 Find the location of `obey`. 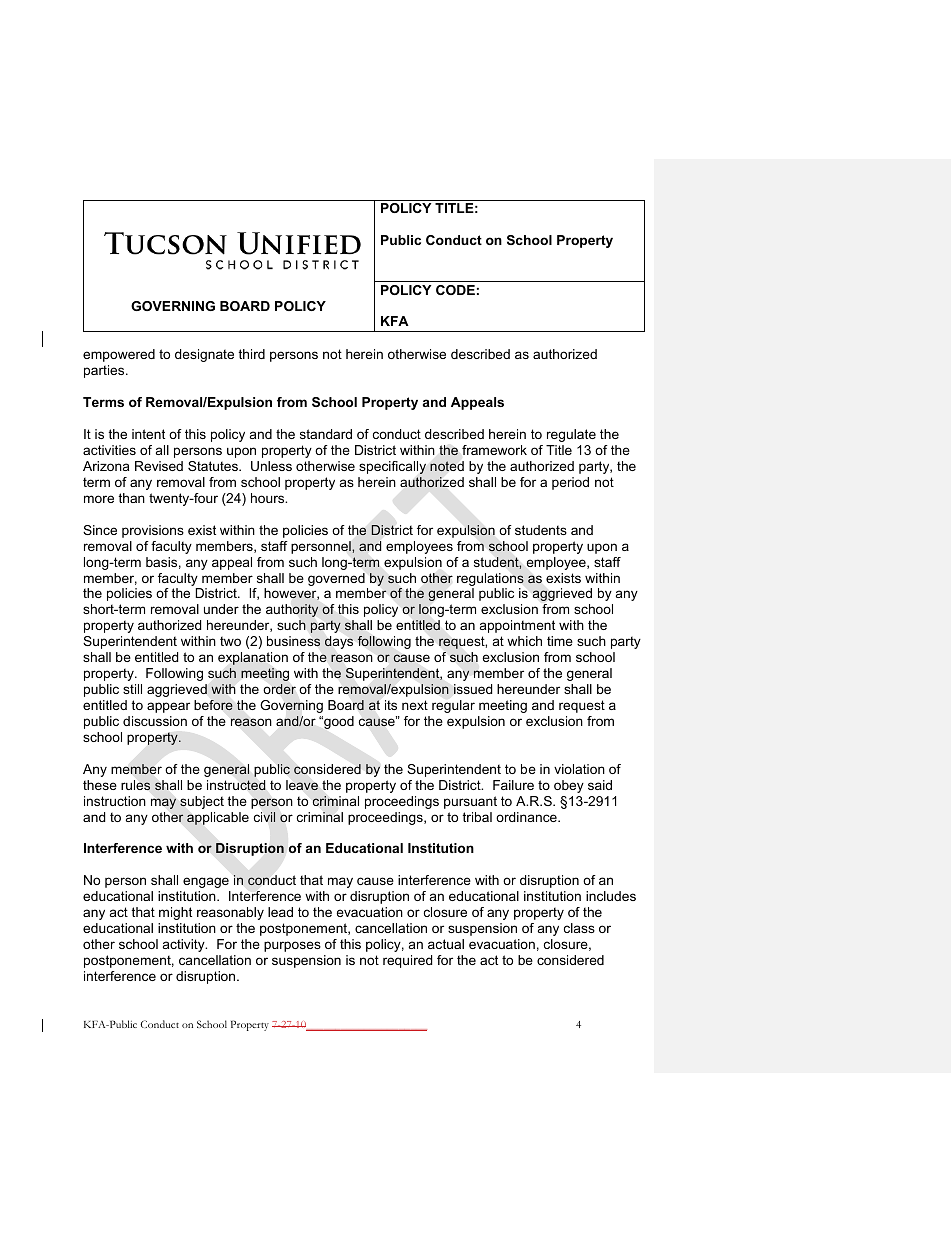

obey is located at coordinates (569, 786).
